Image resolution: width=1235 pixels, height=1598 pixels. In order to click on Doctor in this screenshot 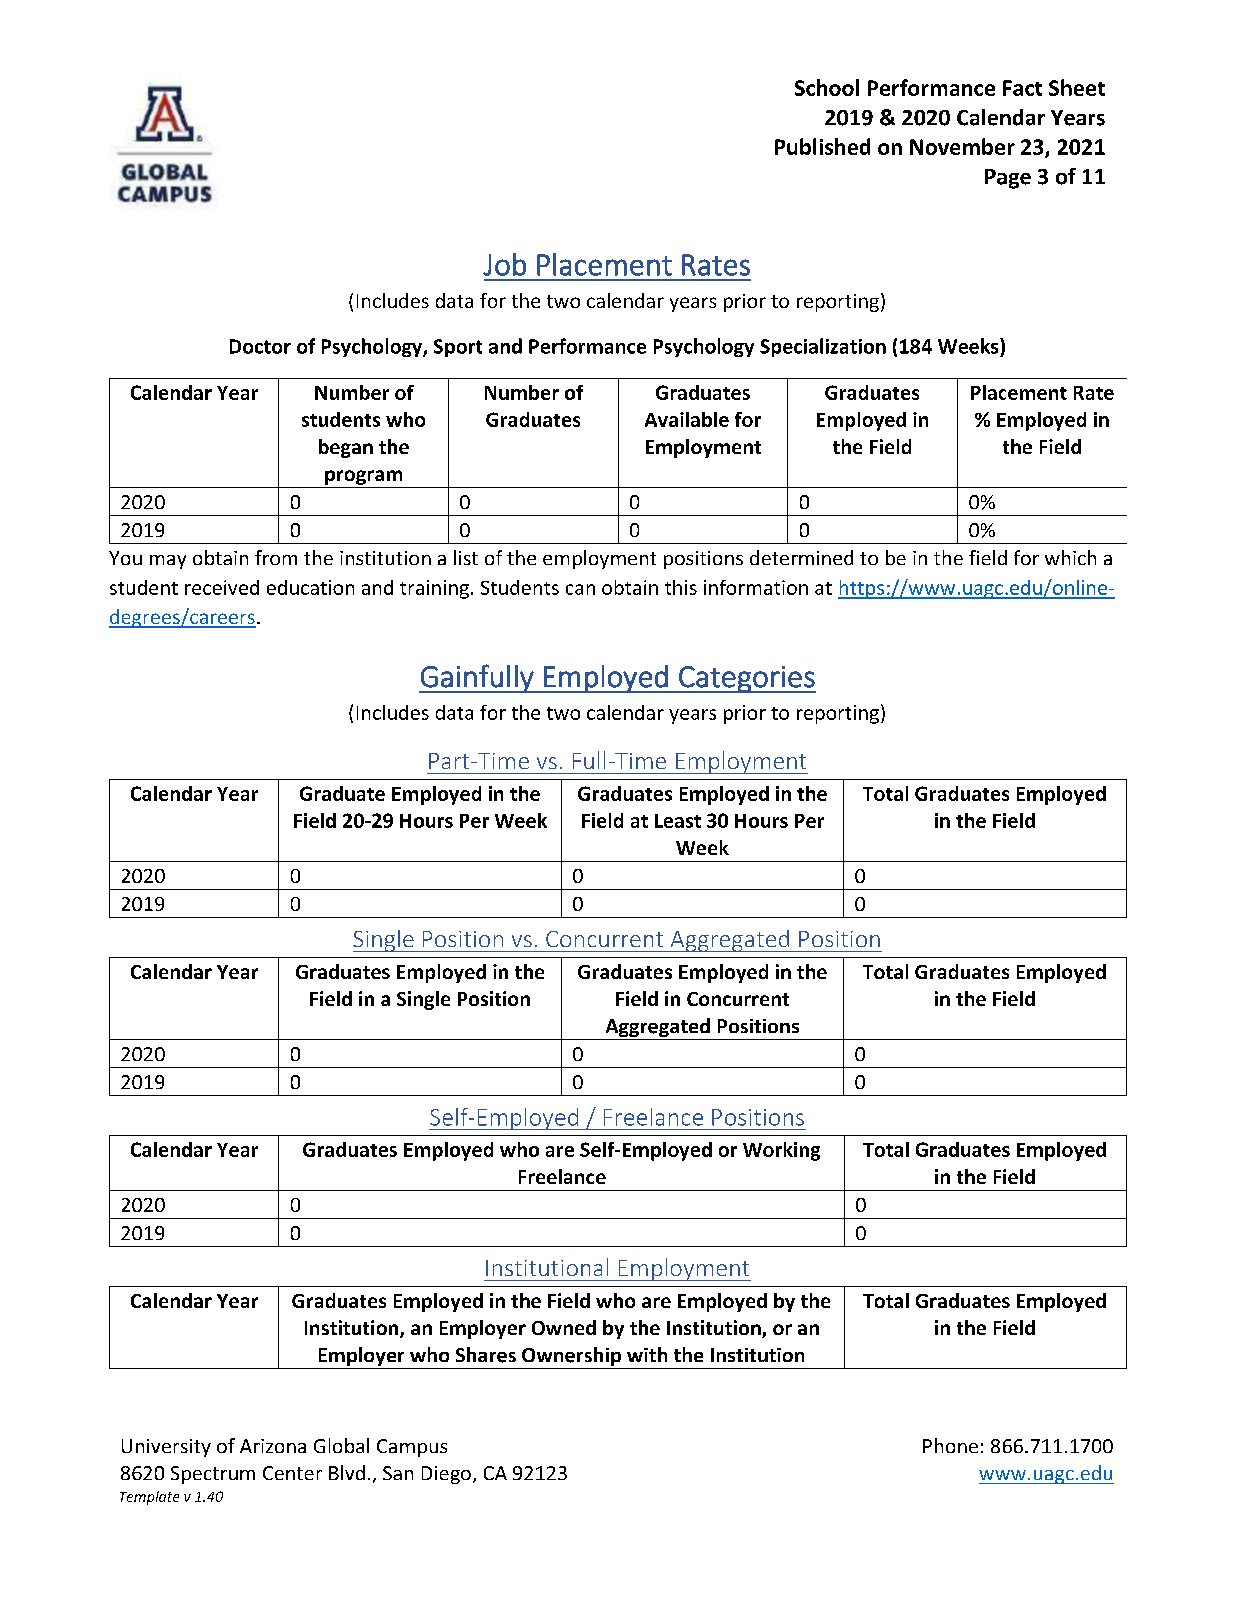, I will do `click(260, 346)`.
